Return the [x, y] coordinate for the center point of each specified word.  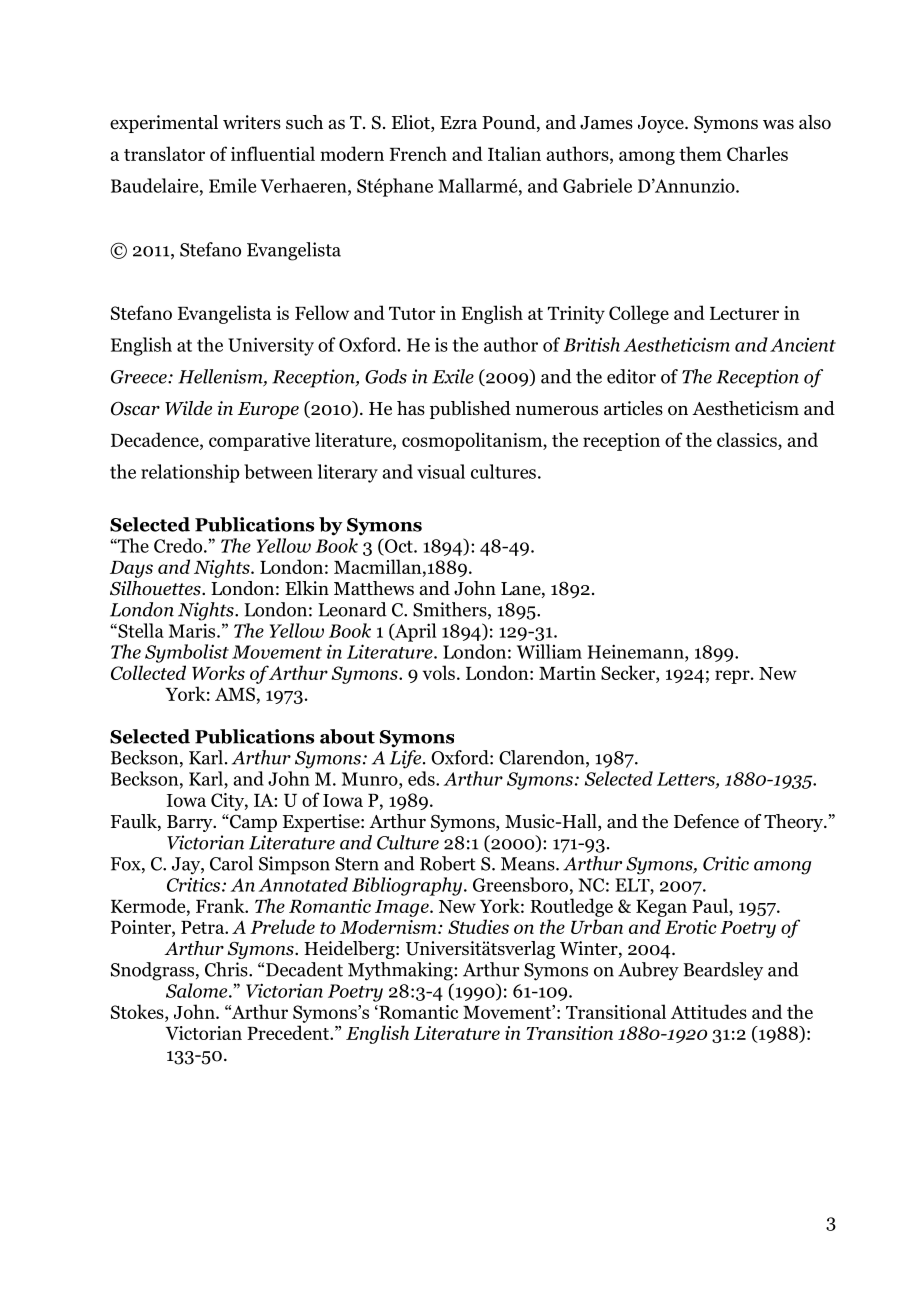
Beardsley [723, 971]
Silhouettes [156, 588]
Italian [514, 153]
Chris [227, 969]
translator [164, 153]
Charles [757, 153]
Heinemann [637, 651]
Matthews [374, 588]
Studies [478, 926]
